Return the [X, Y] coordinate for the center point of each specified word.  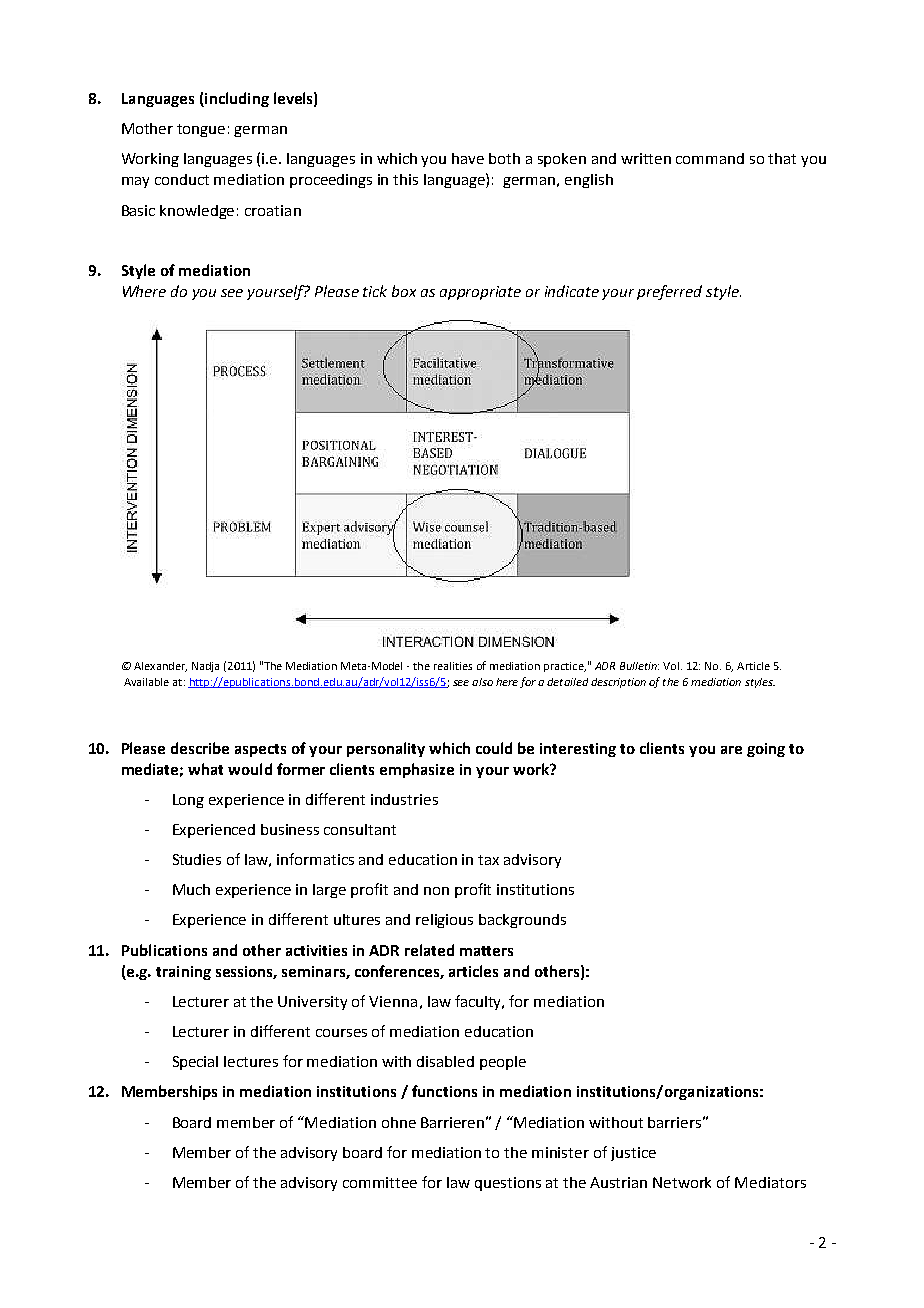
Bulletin [639, 666]
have [468, 158]
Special [195, 1063]
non [436, 891]
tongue [201, 130]
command [710, 158]
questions [508, 1184]
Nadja [205, 667]
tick [375, 291]
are [731, 750]
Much [191, 889]
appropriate [480, 293]
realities [453, 666]
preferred [669, 292]
